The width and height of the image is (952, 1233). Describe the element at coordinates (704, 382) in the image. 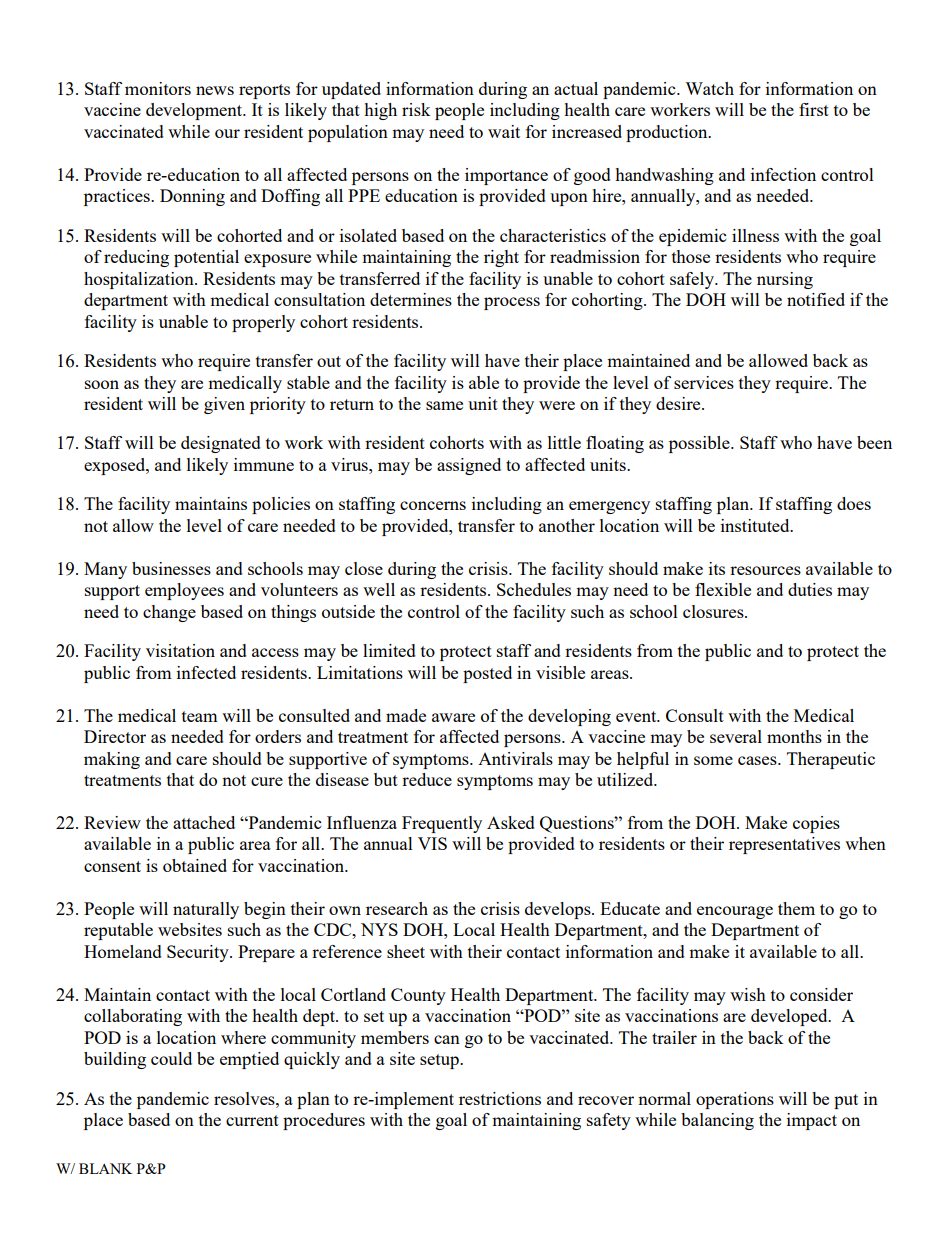

I see `services` at that location.
